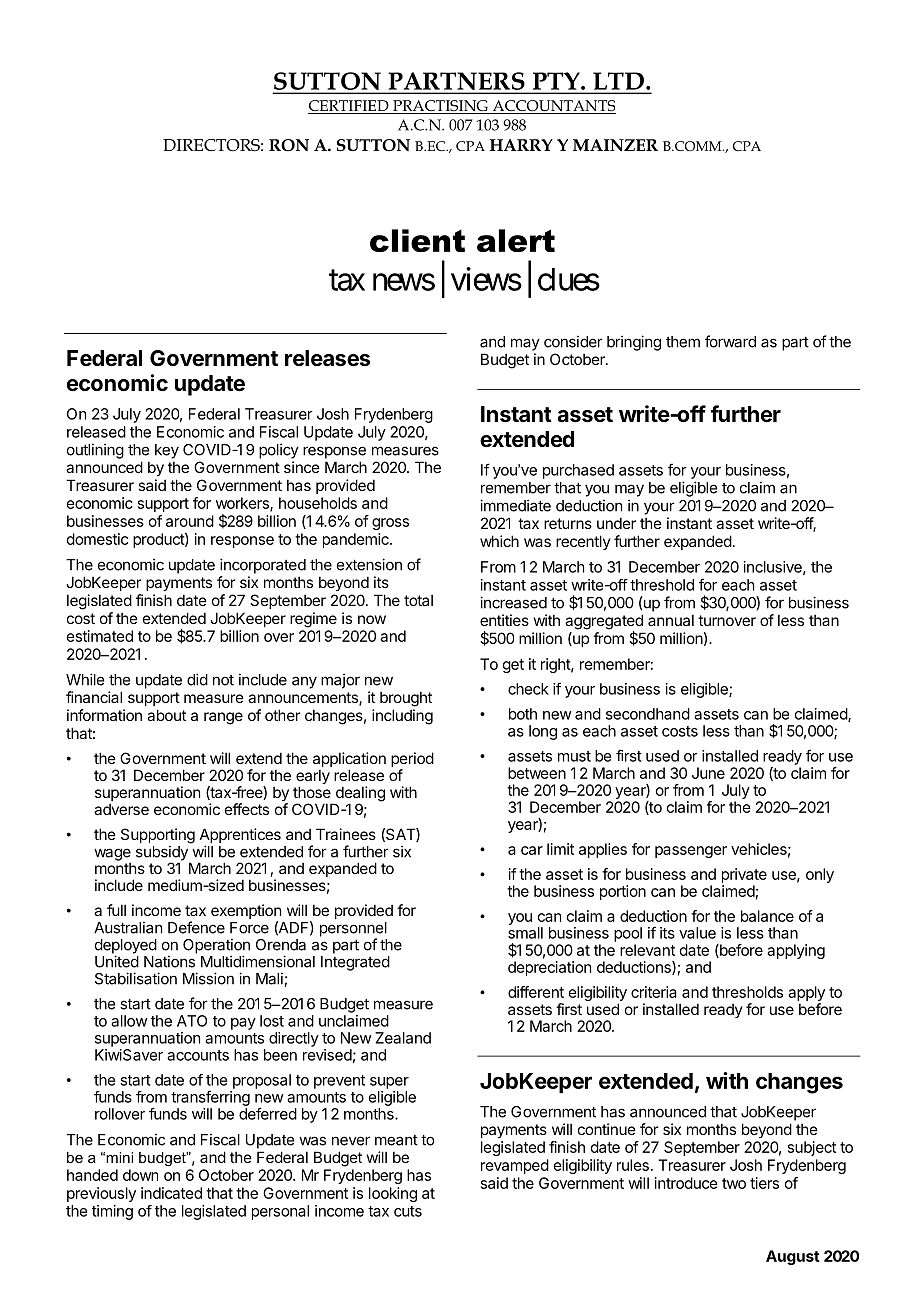 The image size is (924, 1308). What do you see at coordinates (440, 107) in the page?
I see `PRACTISING` at bounding box center [440, 107].
